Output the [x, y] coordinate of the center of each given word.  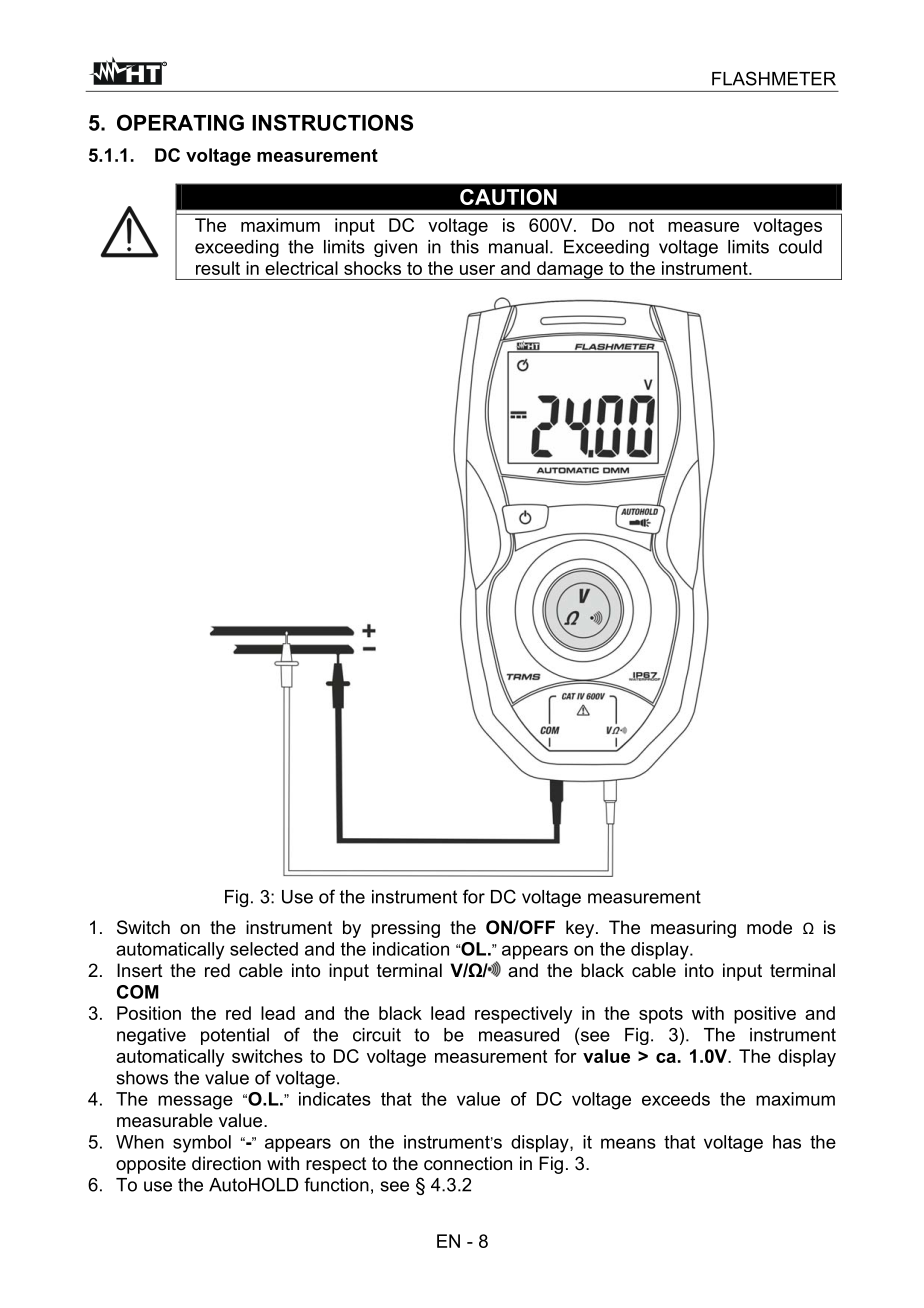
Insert [140, 970]
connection [468, 1163]
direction [226, 1163]
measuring [693, 929]
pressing [405, 929]
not [641, 225]
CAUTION [508, 197]
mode [769, 927]
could [800, 247]
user [477, 270]
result [218, 268]
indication [411, 949]
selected [264, 949]
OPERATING [180, 122]
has [787, 1142]
